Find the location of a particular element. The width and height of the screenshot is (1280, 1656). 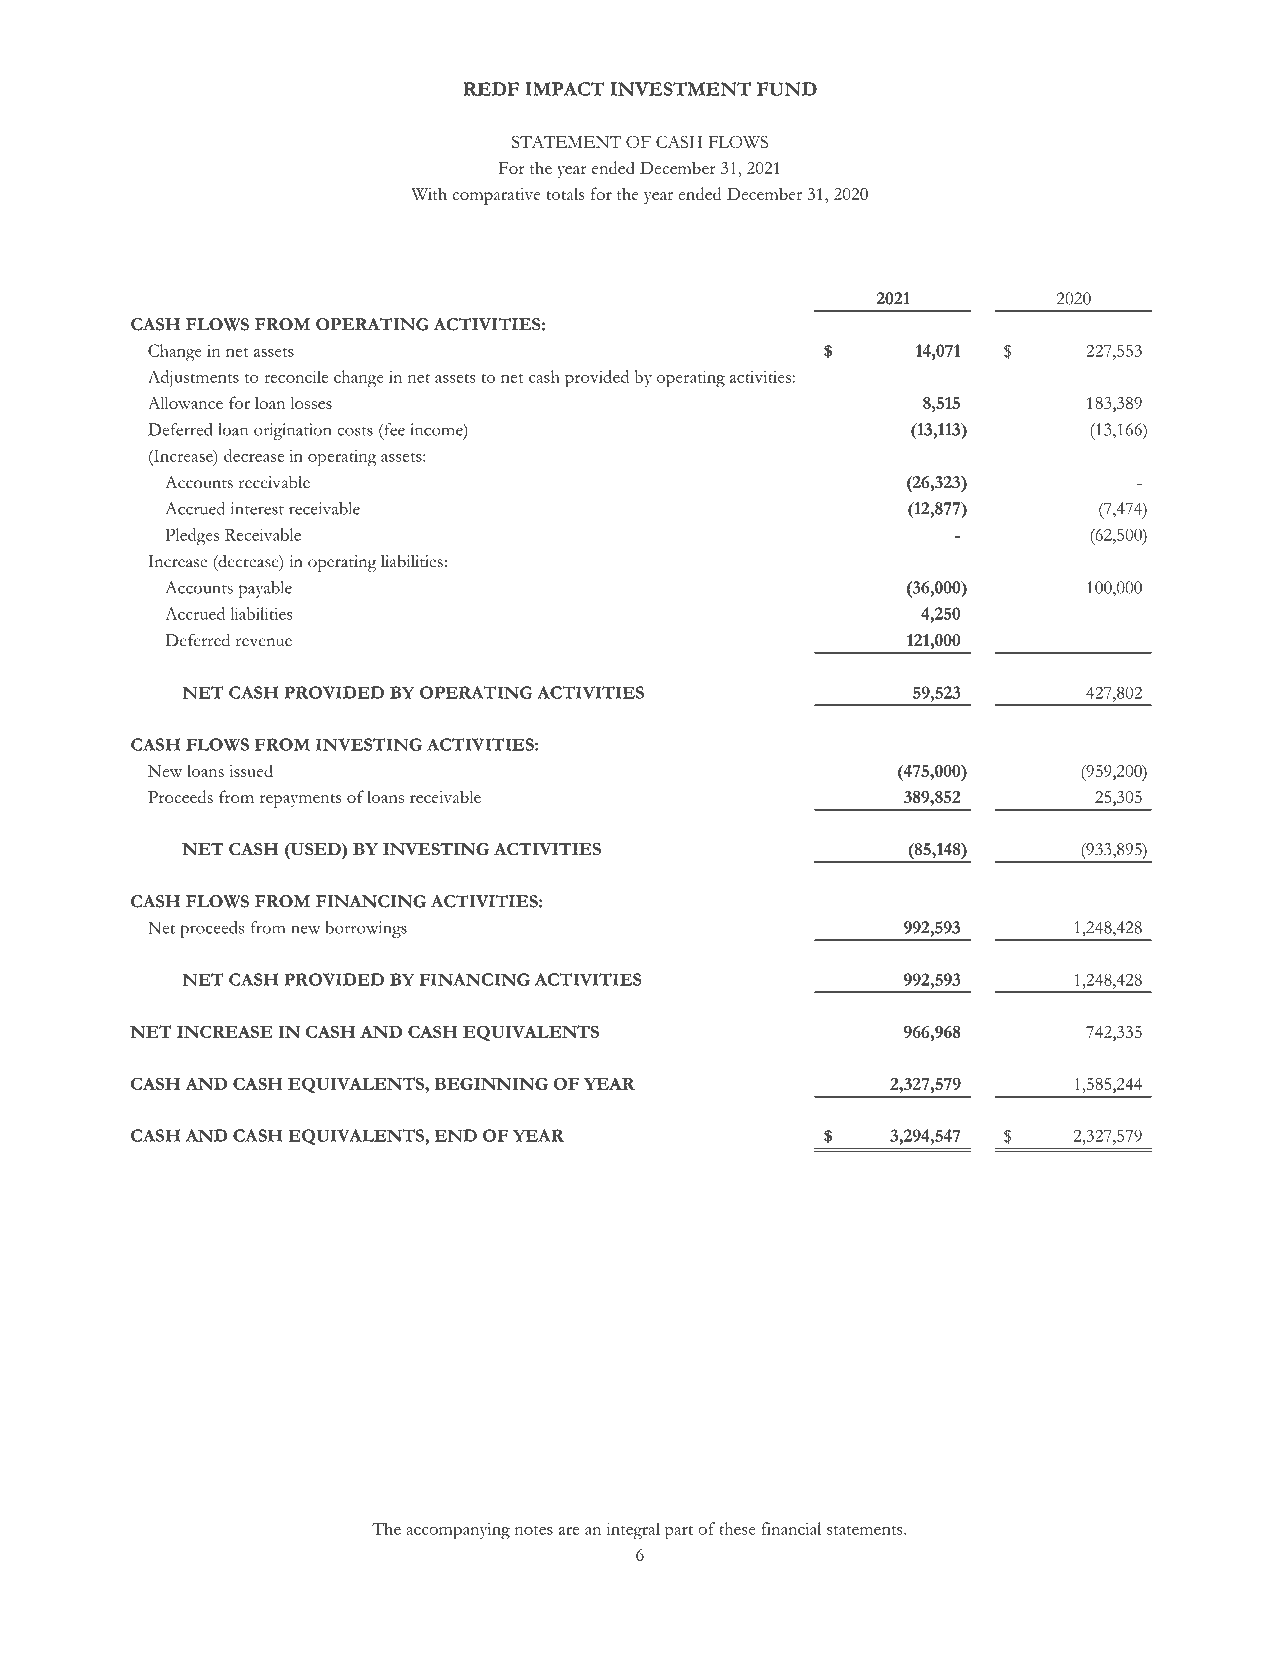

payable is located at coordinates (265, 589).
